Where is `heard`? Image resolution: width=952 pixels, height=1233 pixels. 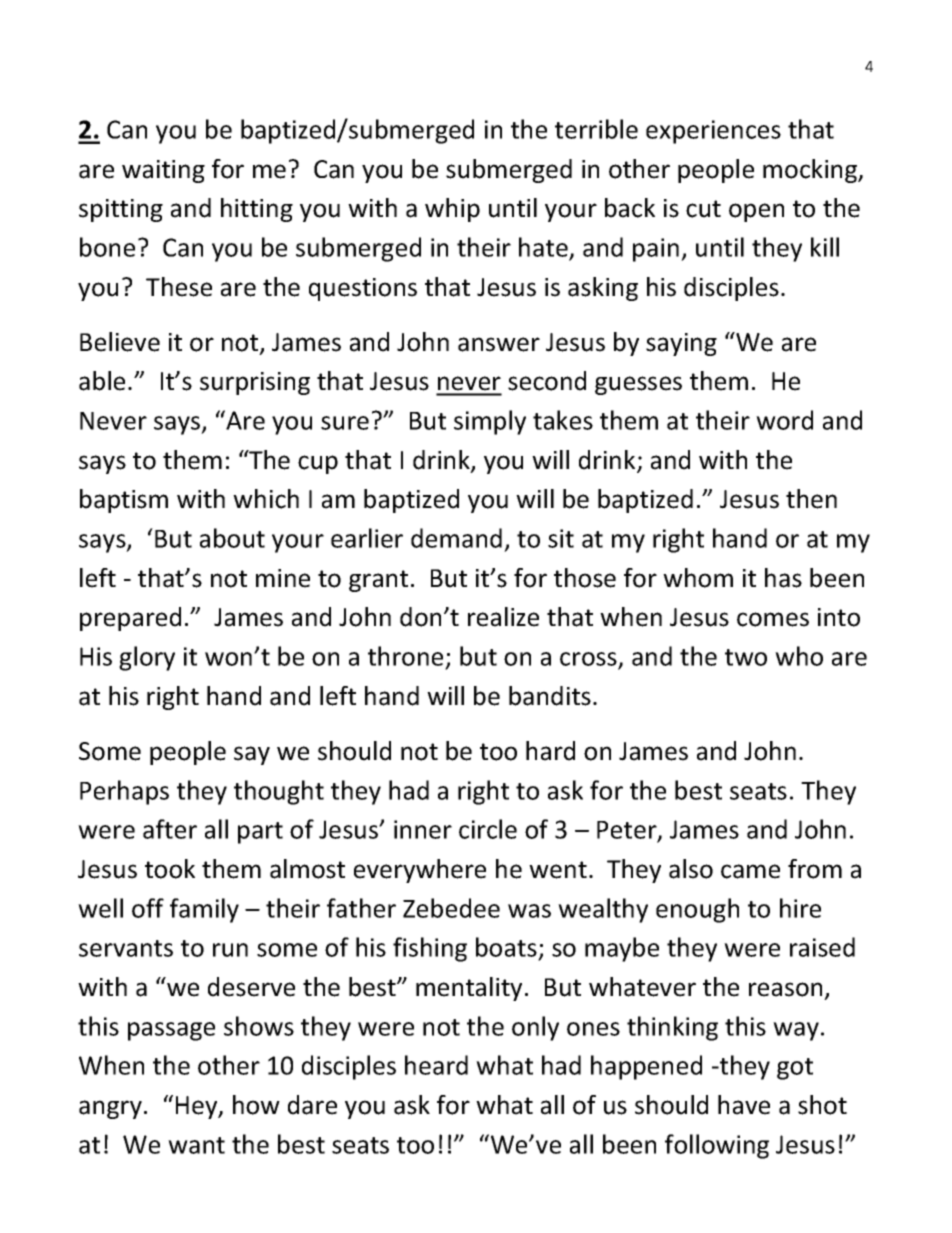
heard is located at coordinates (436, 1065).
